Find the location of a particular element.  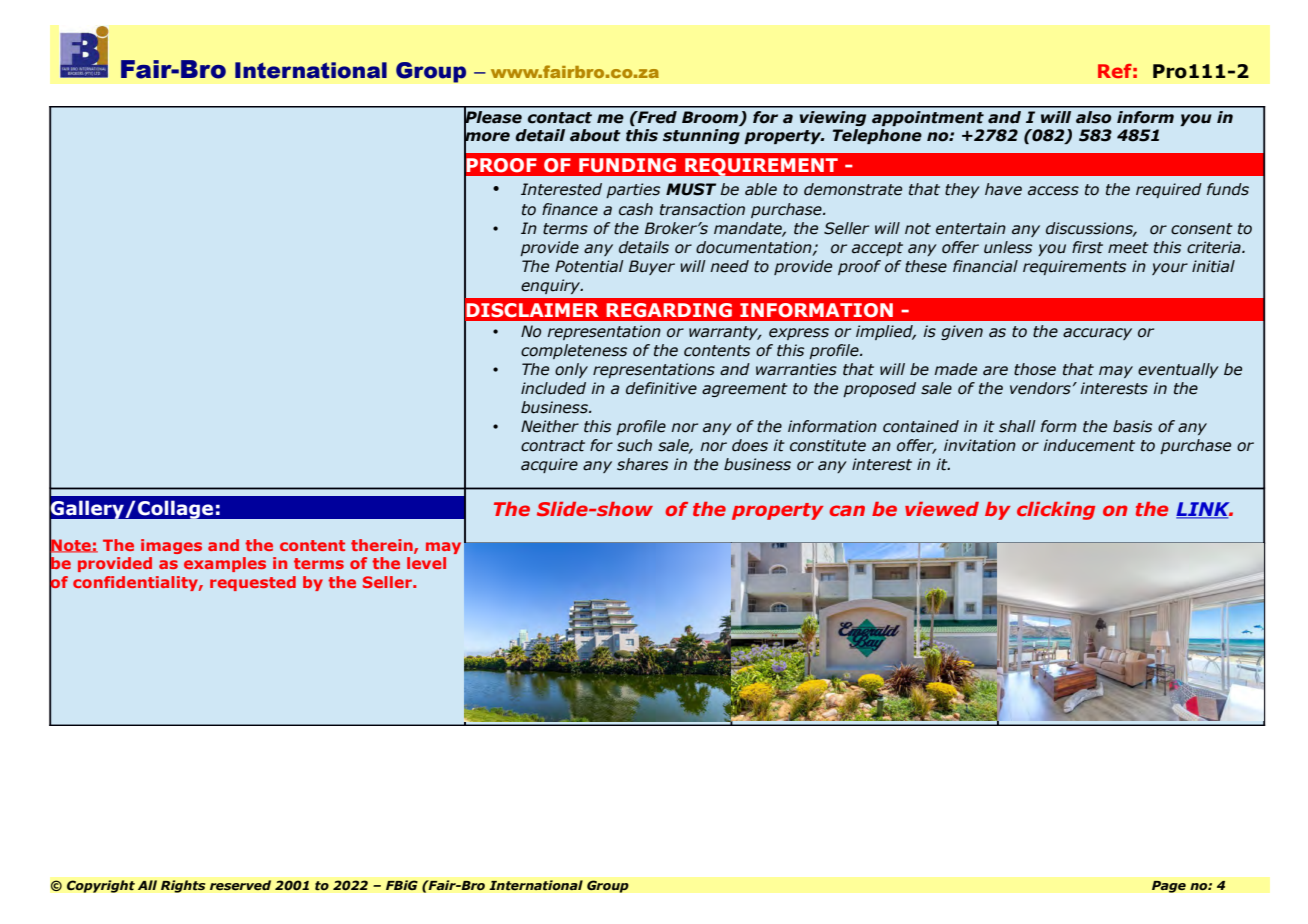

reserved is located at coordinates (240, 885).
